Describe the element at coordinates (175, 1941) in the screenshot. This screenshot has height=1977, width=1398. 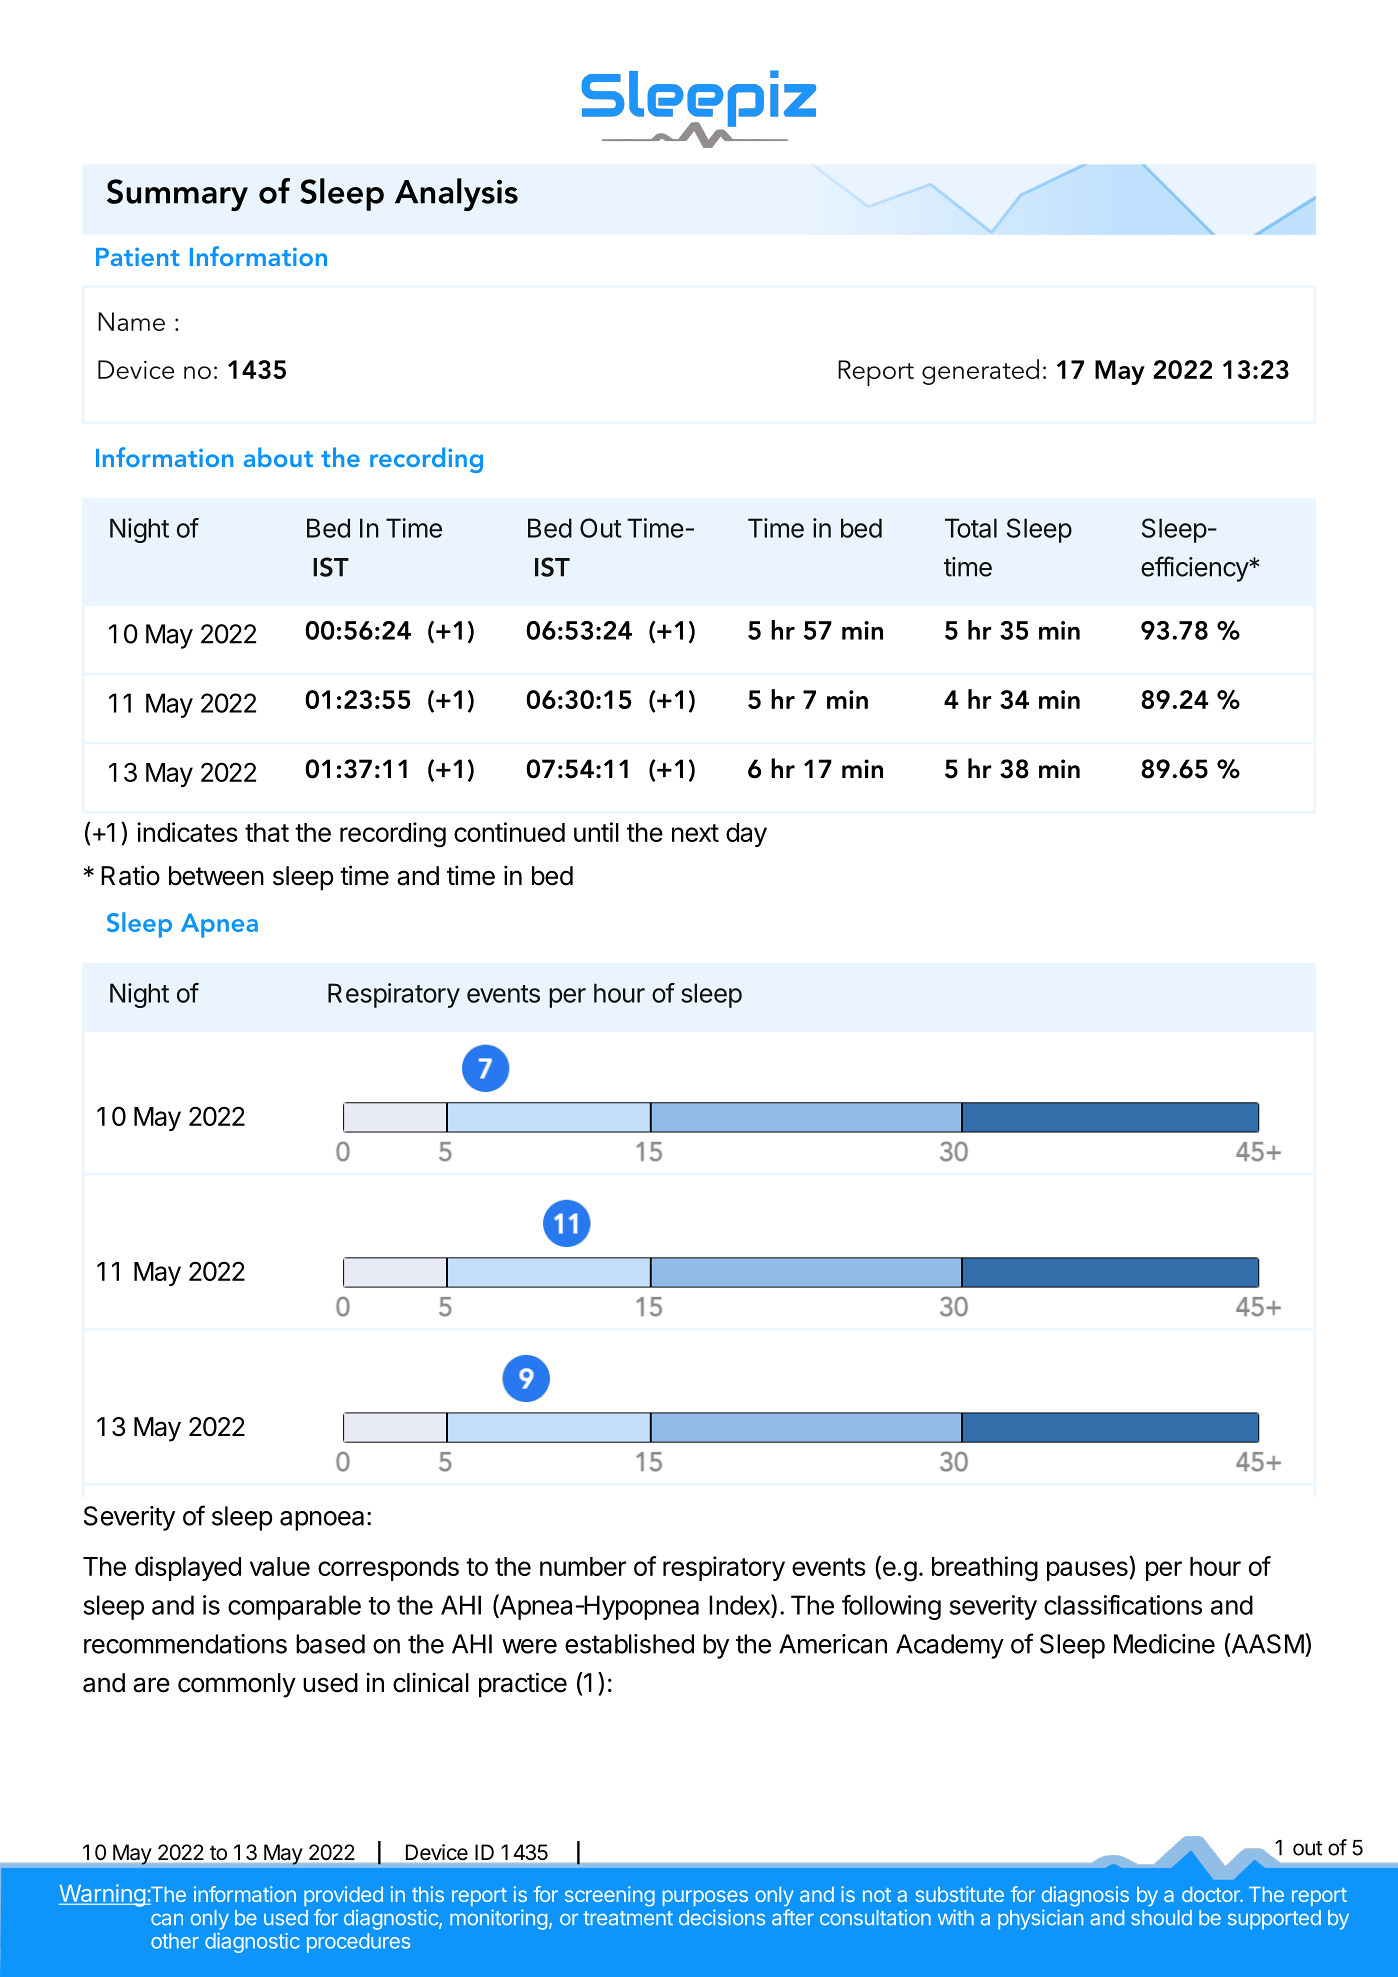
I see `other` at that location.
